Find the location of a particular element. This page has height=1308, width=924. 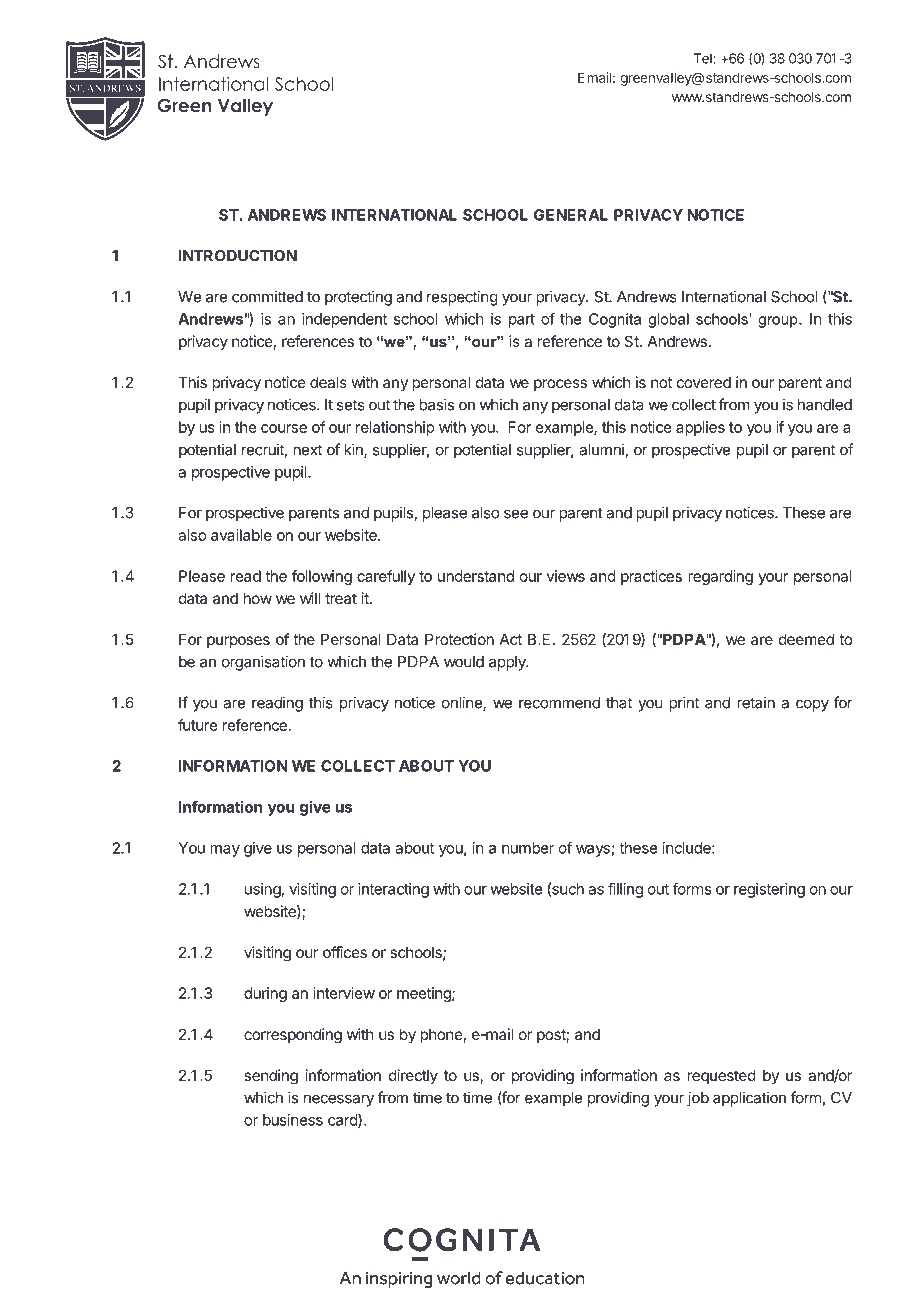

course is located at coordinates (284, 428).
